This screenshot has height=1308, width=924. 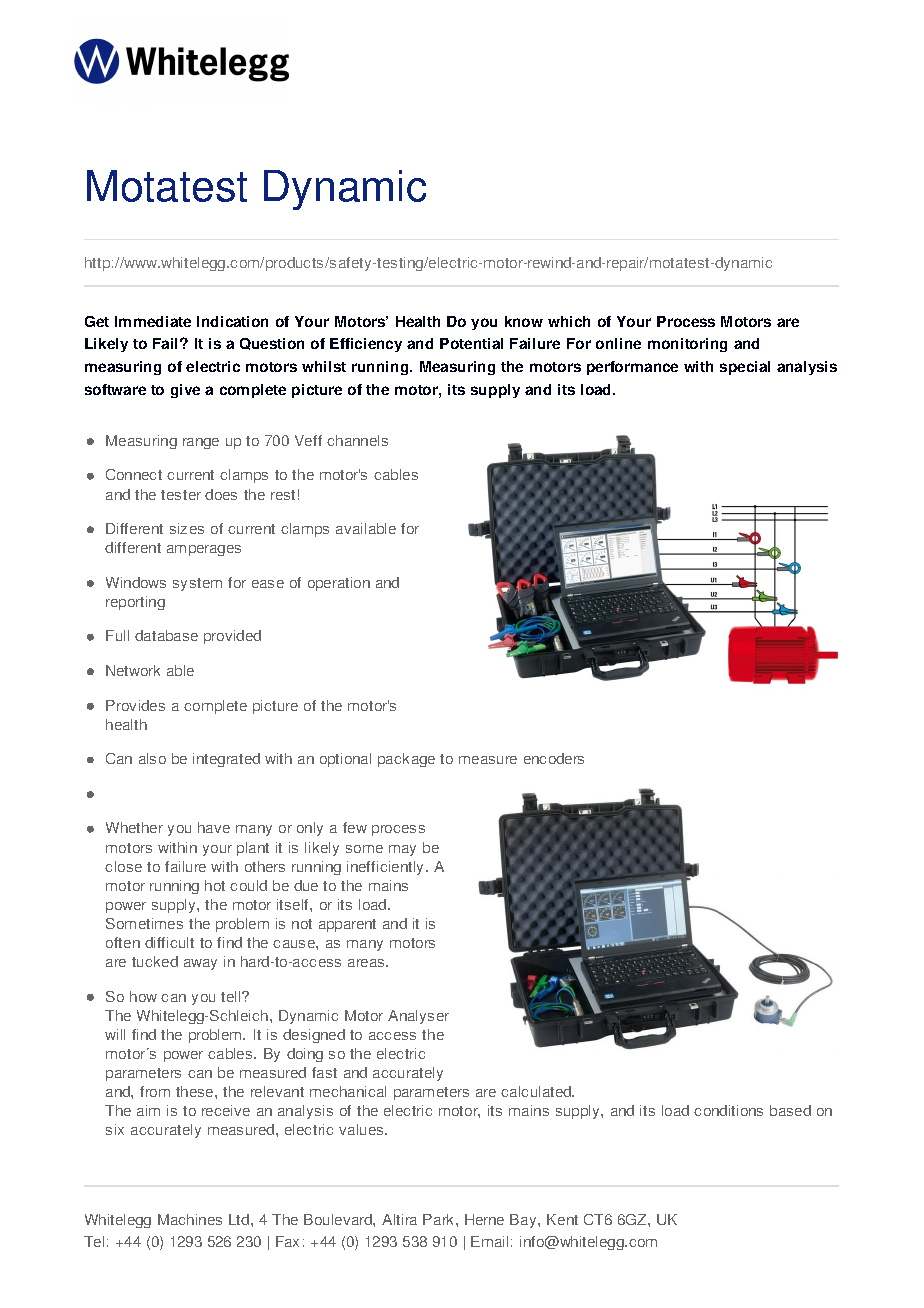 I want to click on Immediate, so click(x=153, y=321).
